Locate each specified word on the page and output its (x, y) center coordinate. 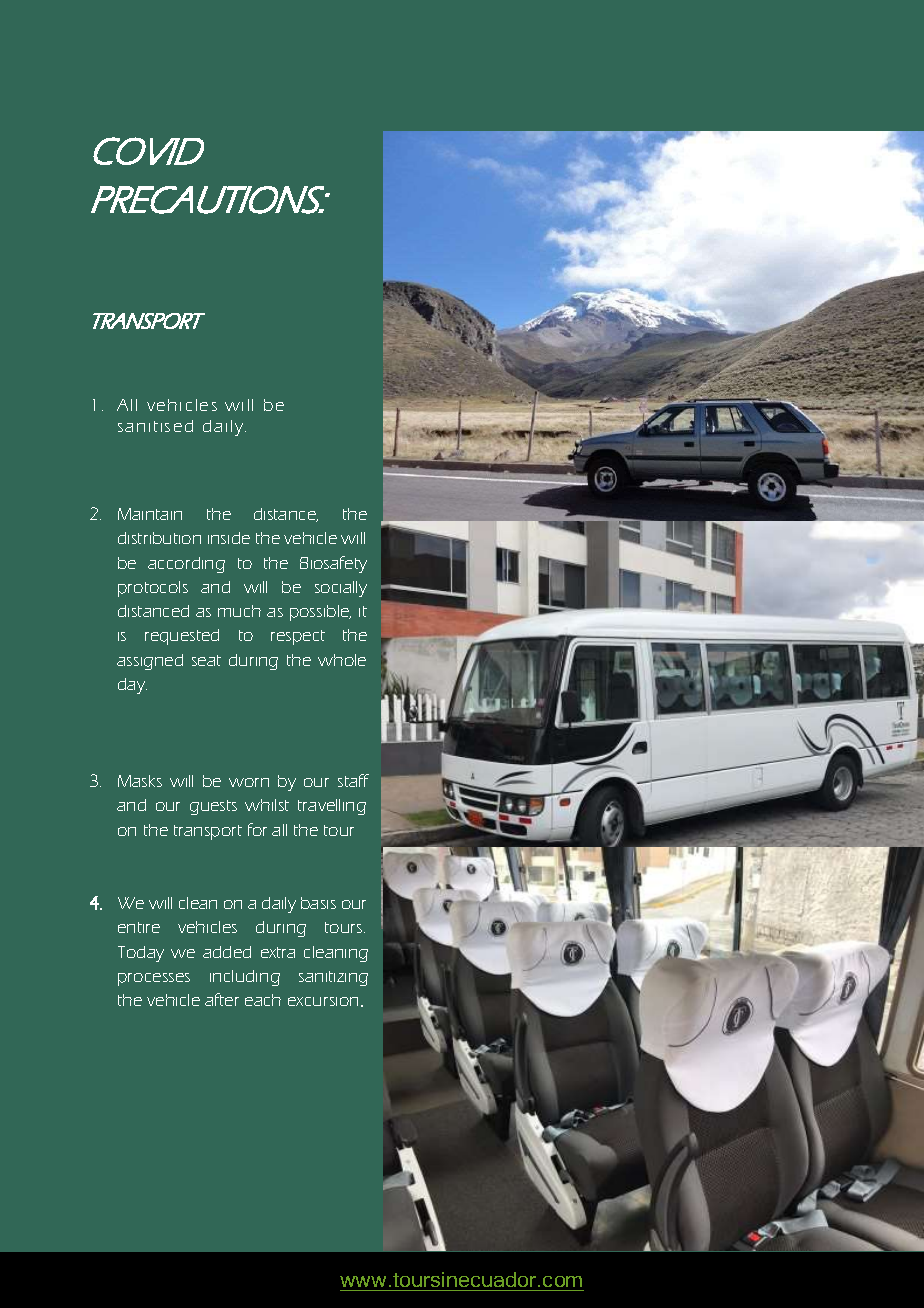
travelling (332, 807)
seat (206, 660)
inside (229, 538)
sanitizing (333, 978)
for (257, 829)
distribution (159, 538)
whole (342, 660)
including (245, 978)
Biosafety (333, 564)
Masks (140, 781)
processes (154, 979)
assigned (150, 662)
